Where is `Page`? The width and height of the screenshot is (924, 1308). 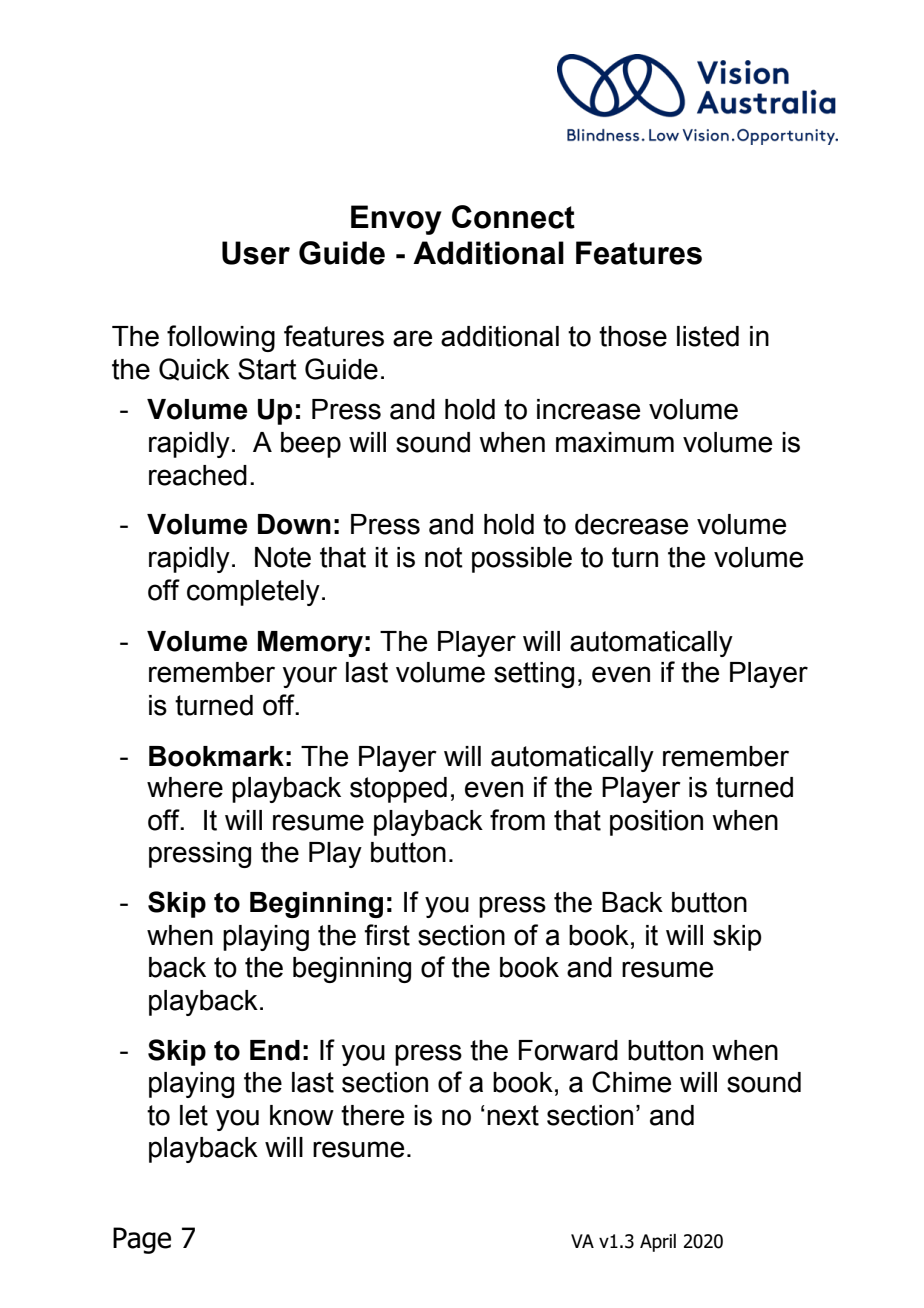 Page is located at coordinates (142, 1240).
